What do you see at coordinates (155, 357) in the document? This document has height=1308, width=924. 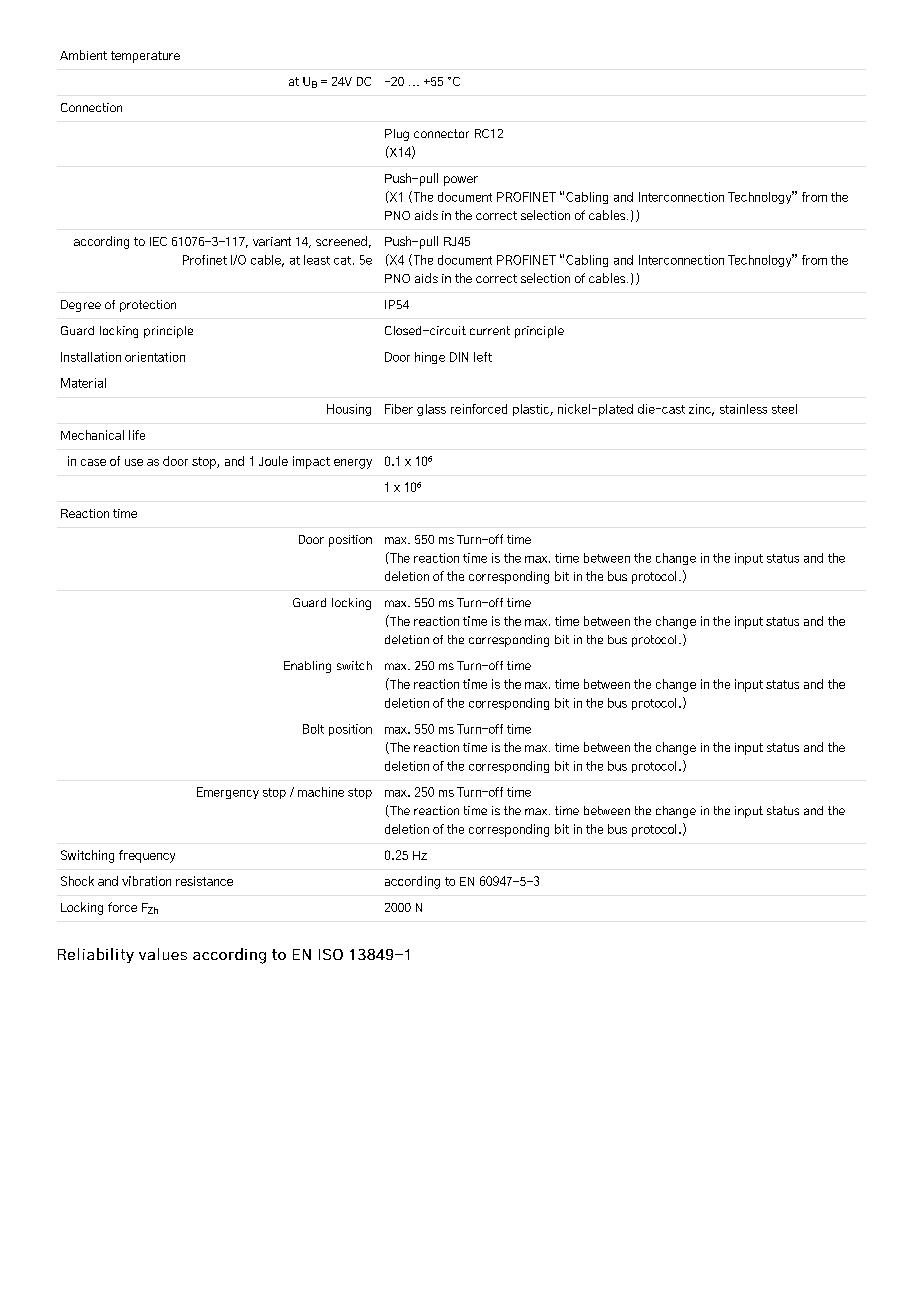 I see `orientation` at bounding box center [155, 357].
